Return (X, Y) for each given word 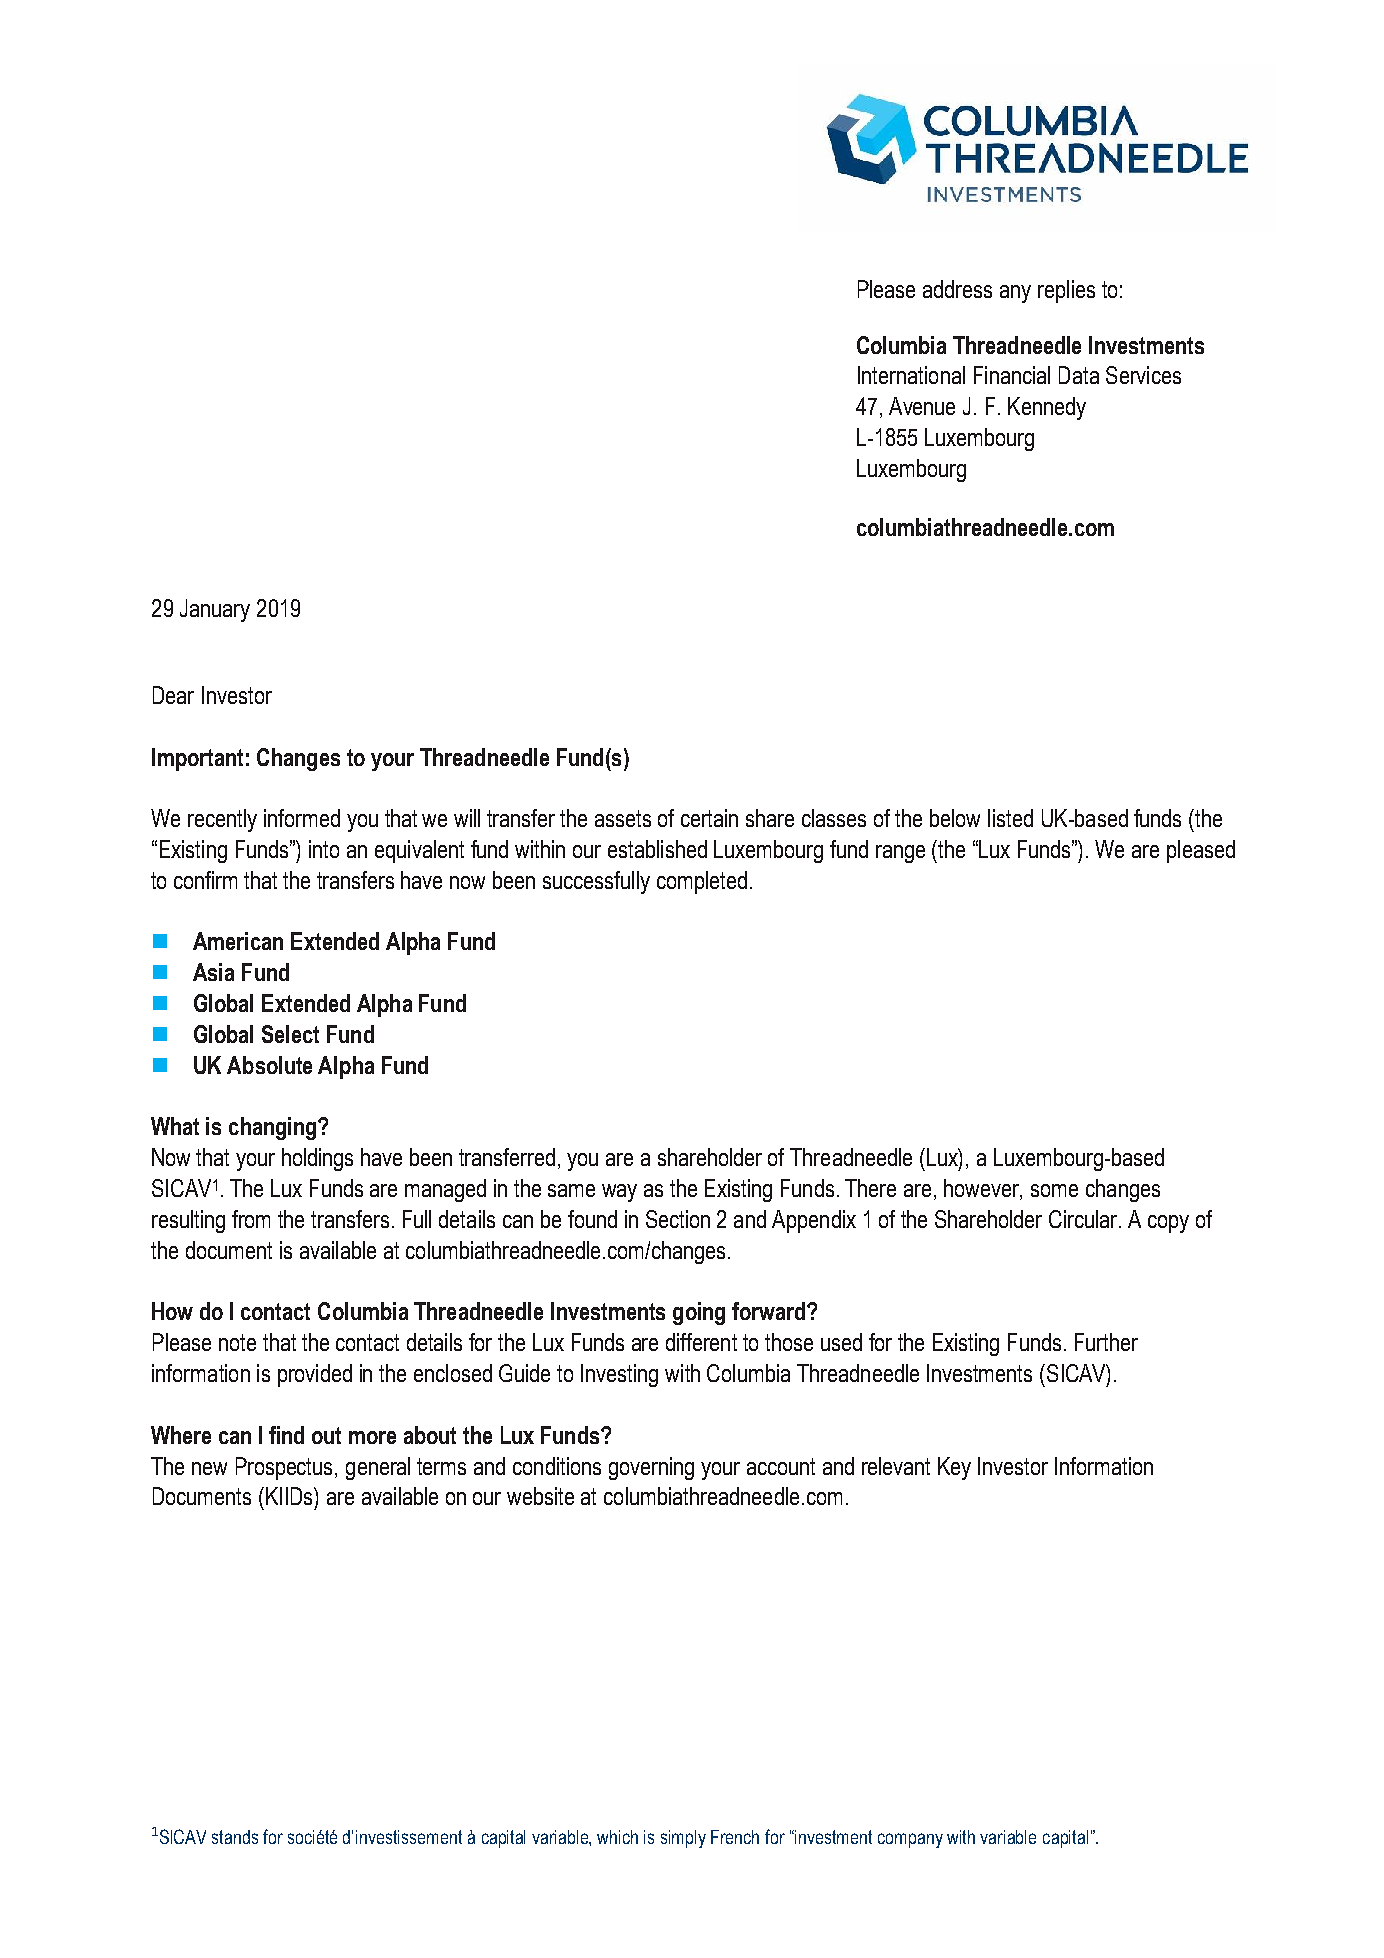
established (657, 849)
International (911, 375)
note (237, 1342)
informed (302, 818)
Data (1079, 375)
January (215, 610)
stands (235, 1837)
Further (1106, 1342)
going (699, 1313)
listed (1010, 818)
